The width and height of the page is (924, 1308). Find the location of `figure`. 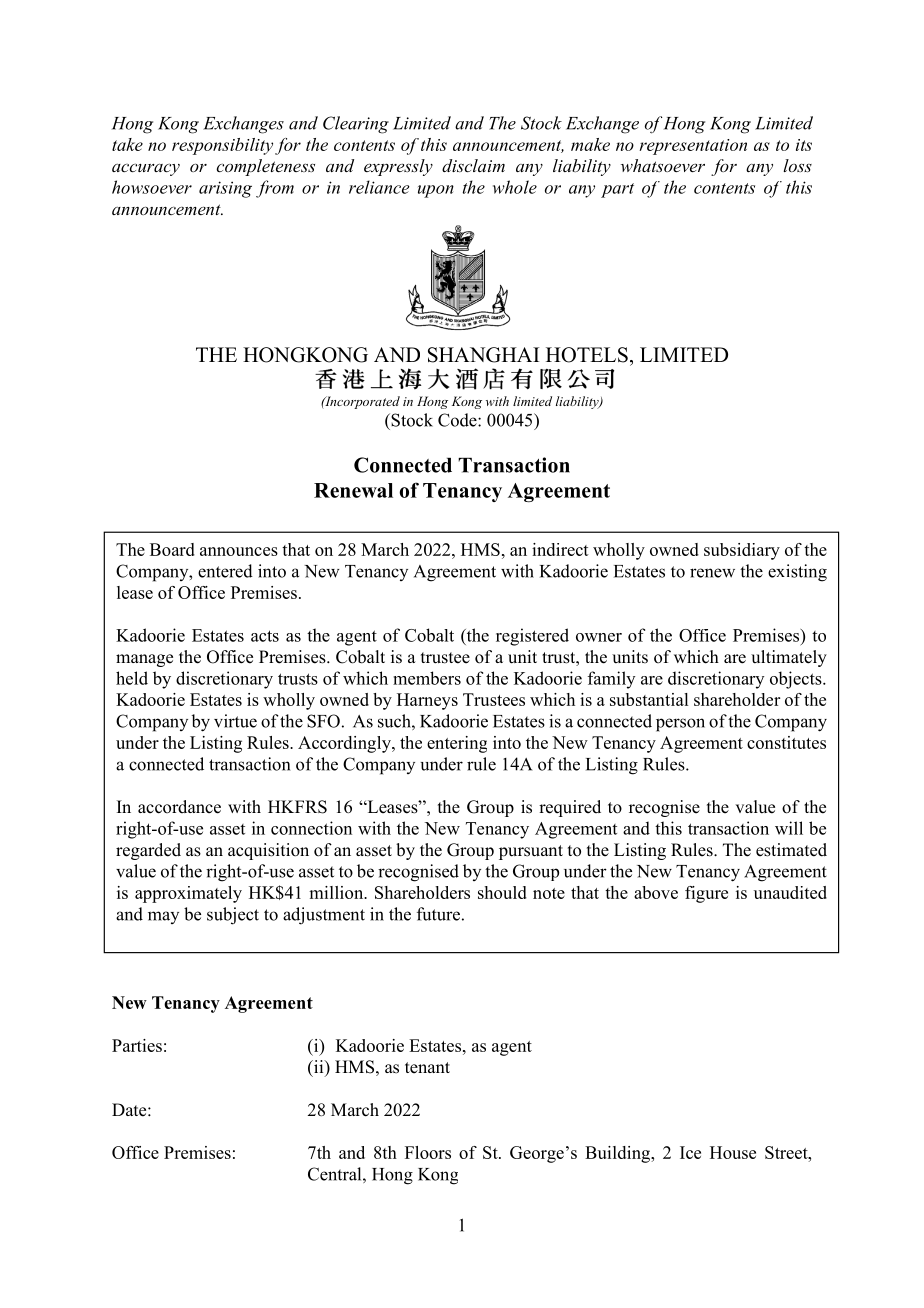

figure is located at coordinates (706, 894).
